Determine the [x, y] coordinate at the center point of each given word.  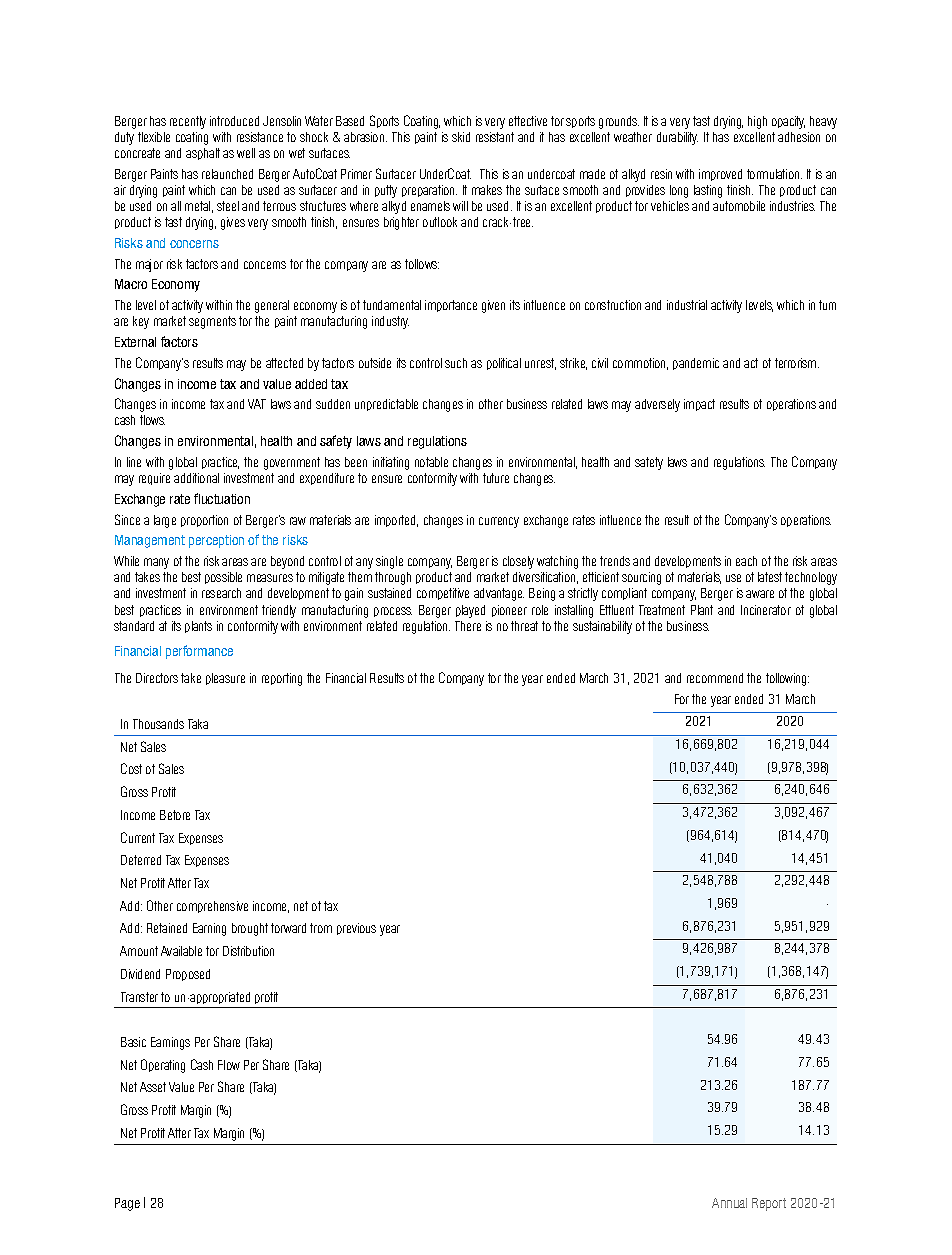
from [321, 928]
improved [720, 175]
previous [356, 929]
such [456, 363]
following [787, 679]
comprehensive [212, 907]
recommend [715, 678]
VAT [257, 404]
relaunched [227, 174]
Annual [729, 1203]
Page [127, 1204]
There [468, 626]
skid [461, 137]
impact [699, 405]
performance [199, 652]
